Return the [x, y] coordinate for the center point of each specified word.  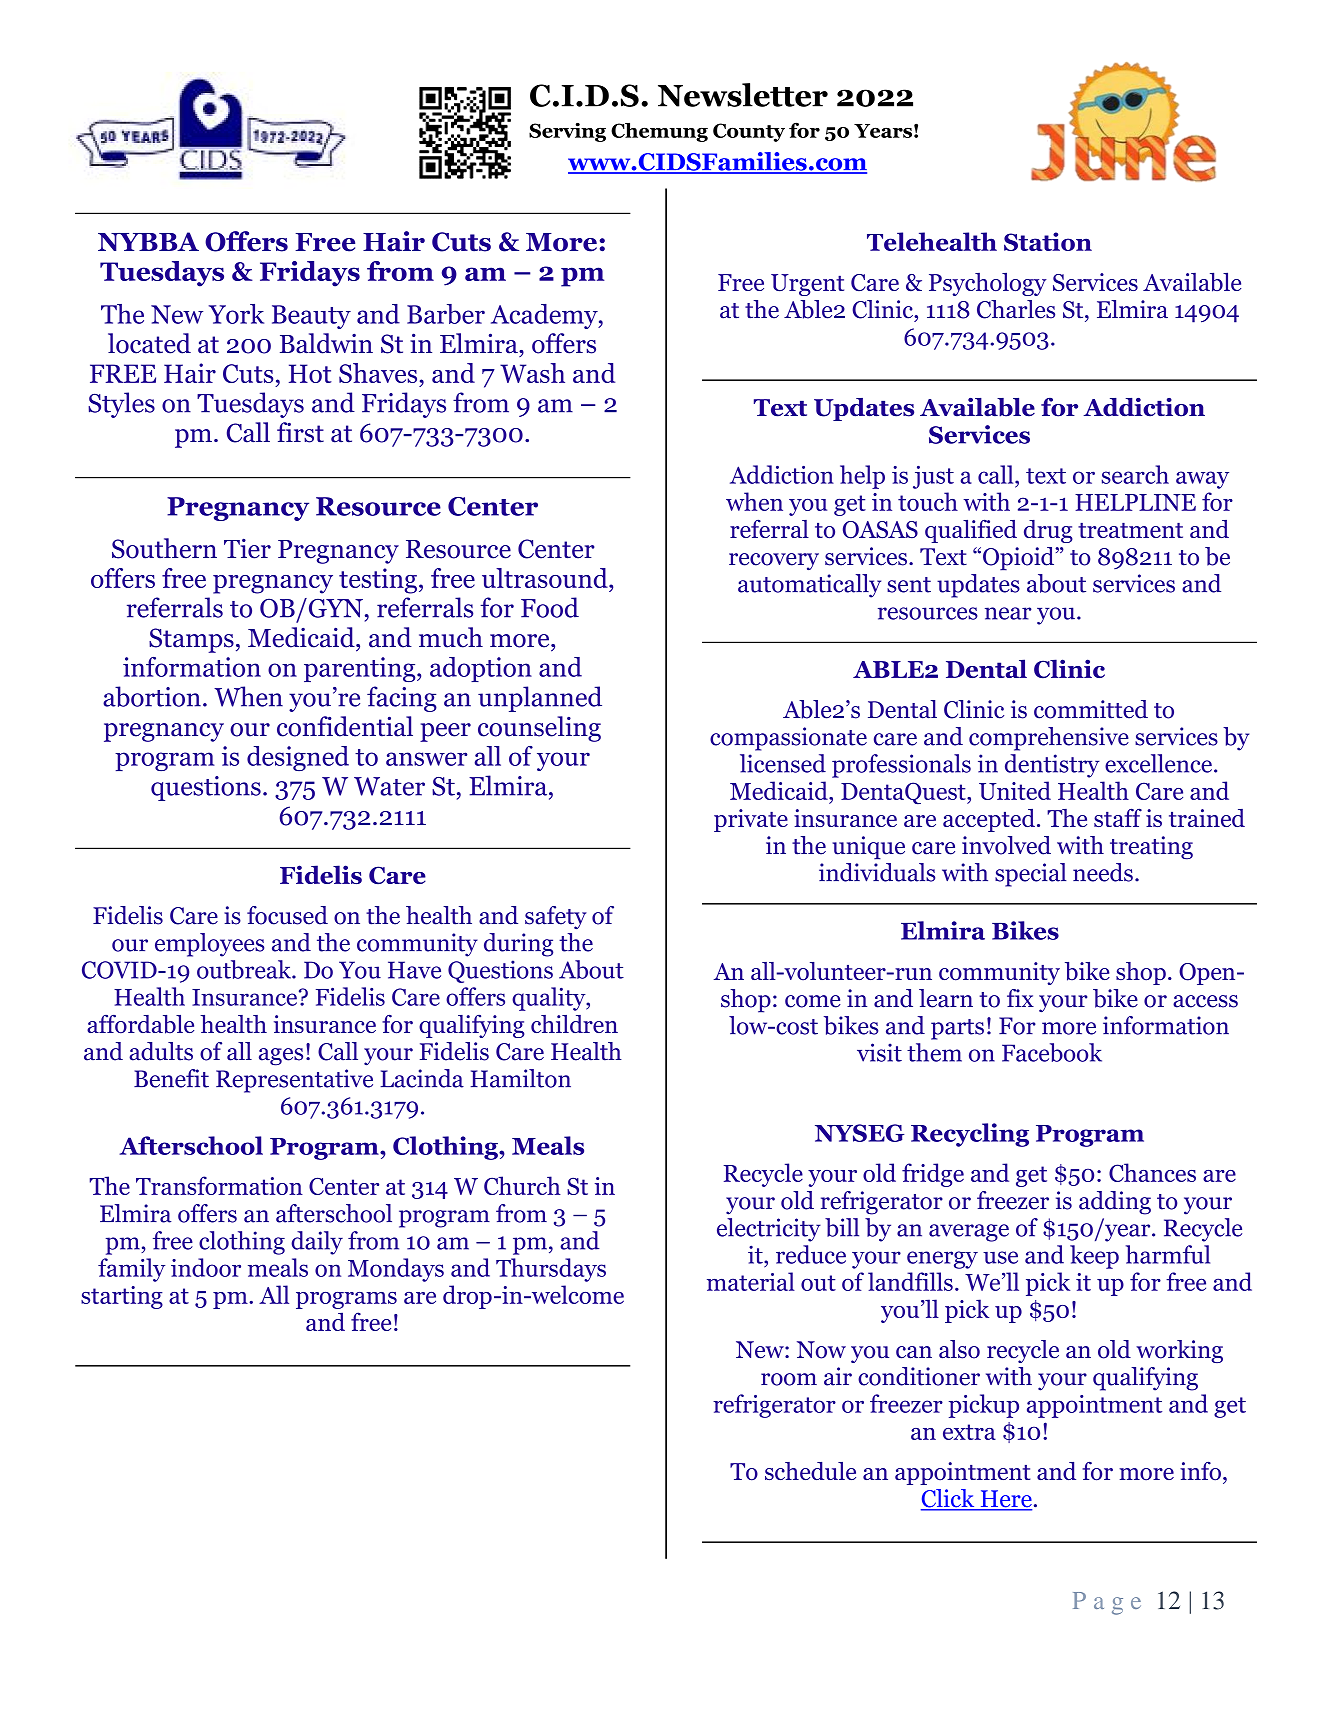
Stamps [191, 640]
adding [1115, 1203]
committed [1091, 709]
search [1135, 474]
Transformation [219, 1185]
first [300, 432]
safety [556, 917]
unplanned [540, 699]
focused [287, 915]
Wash [532, 373]
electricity [769, 1230]
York [236, 314]
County [749, 132]
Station [1048, 241]
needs [1103, 872]
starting [122, 1297]
